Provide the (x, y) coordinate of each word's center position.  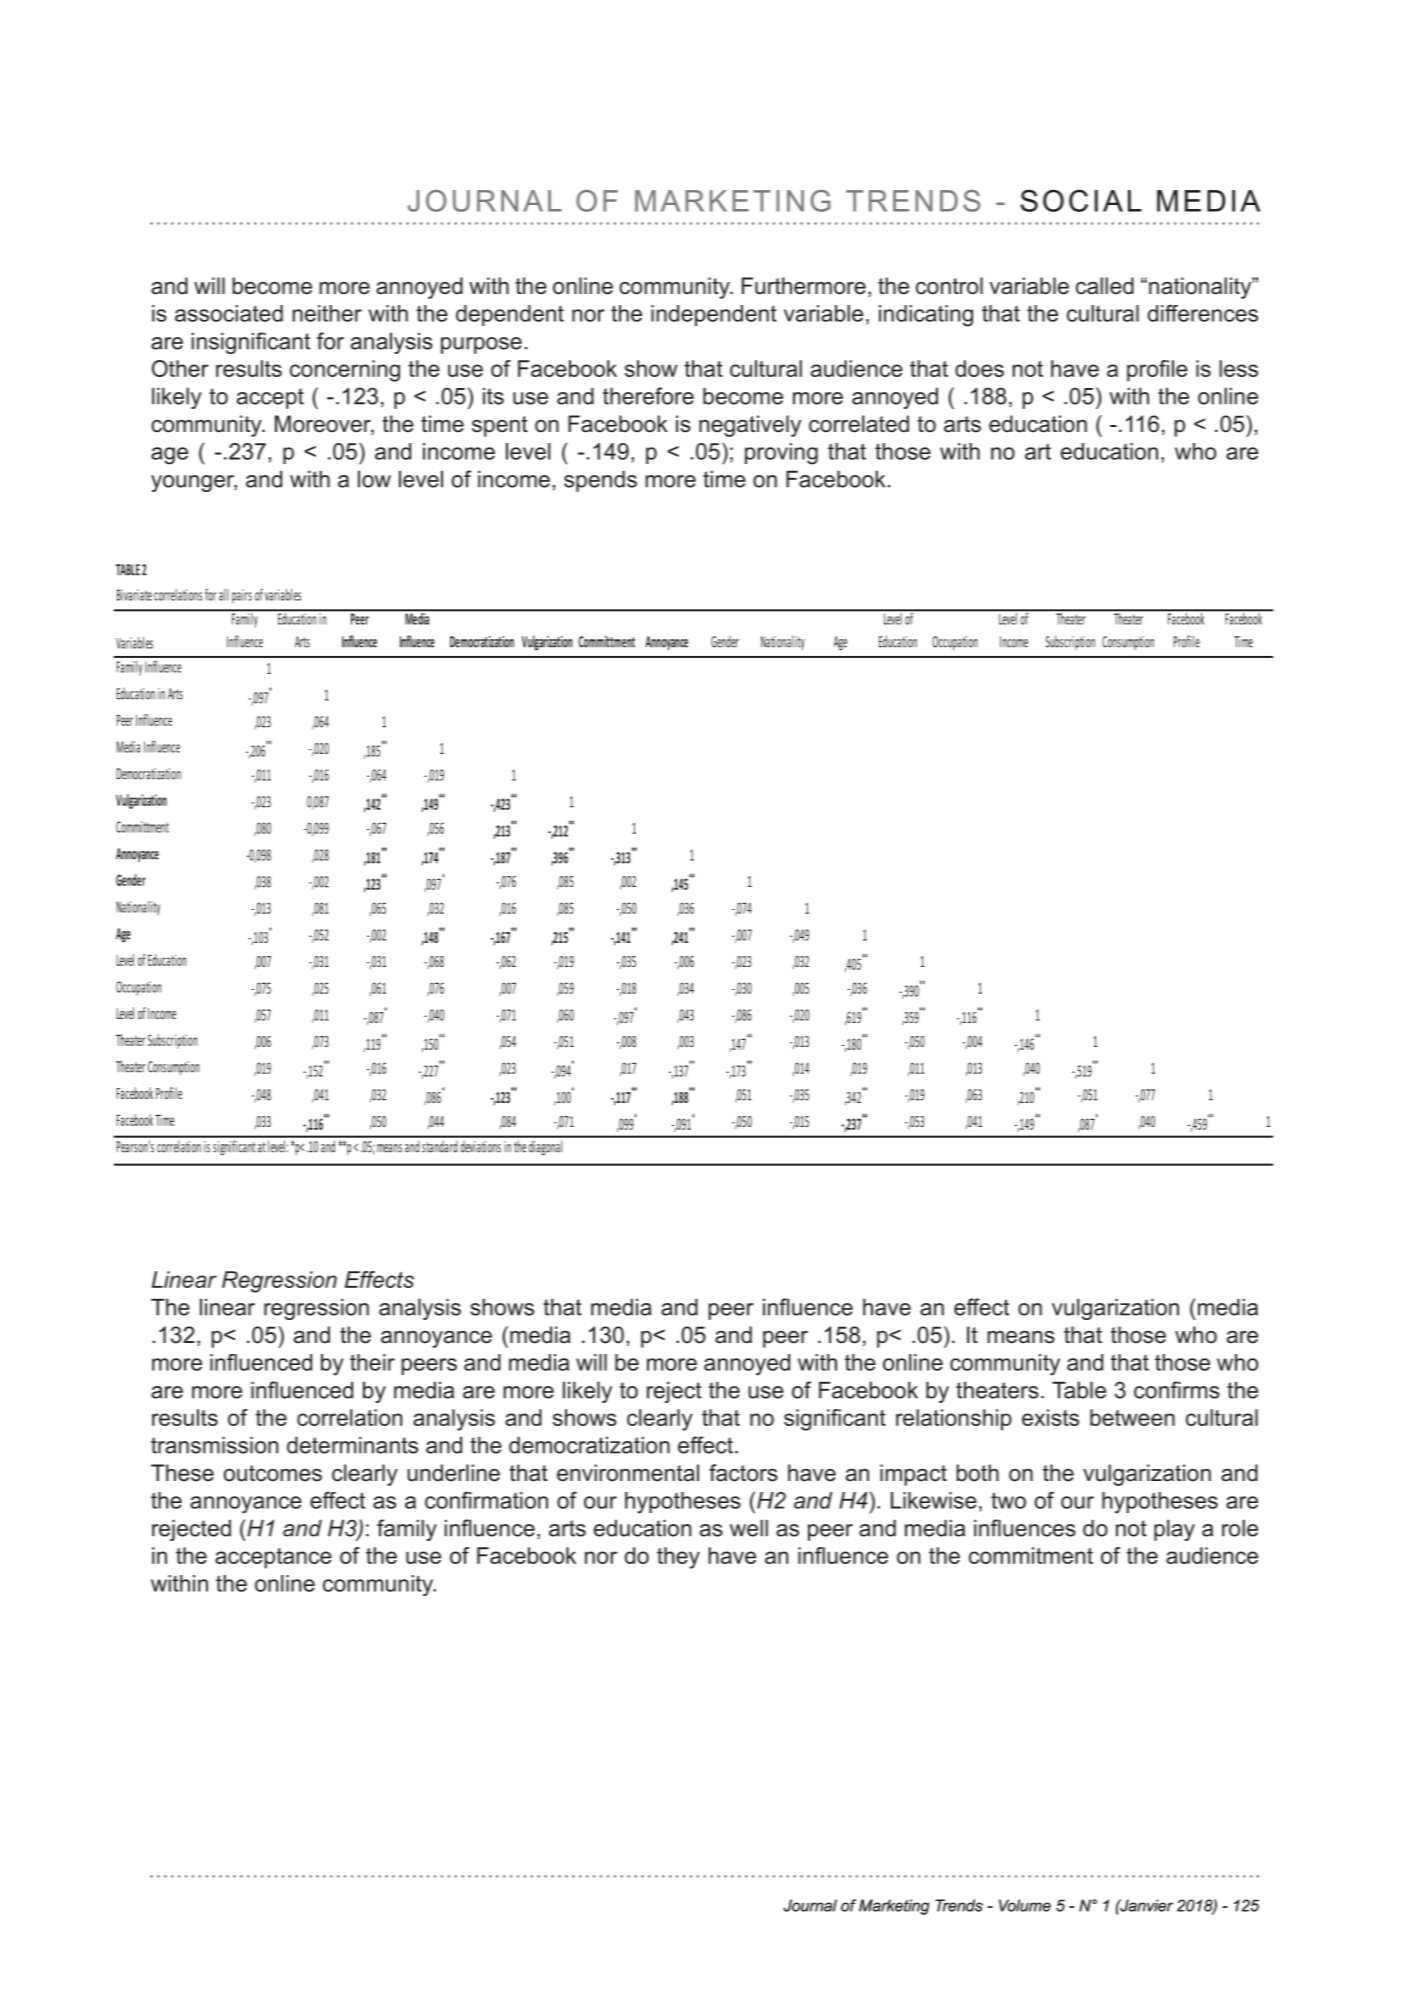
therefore (648, 396)
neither (327, 313)
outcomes (273, 1473)
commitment (1031, 1555)
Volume (1025, 1905)
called (1105, 286)
